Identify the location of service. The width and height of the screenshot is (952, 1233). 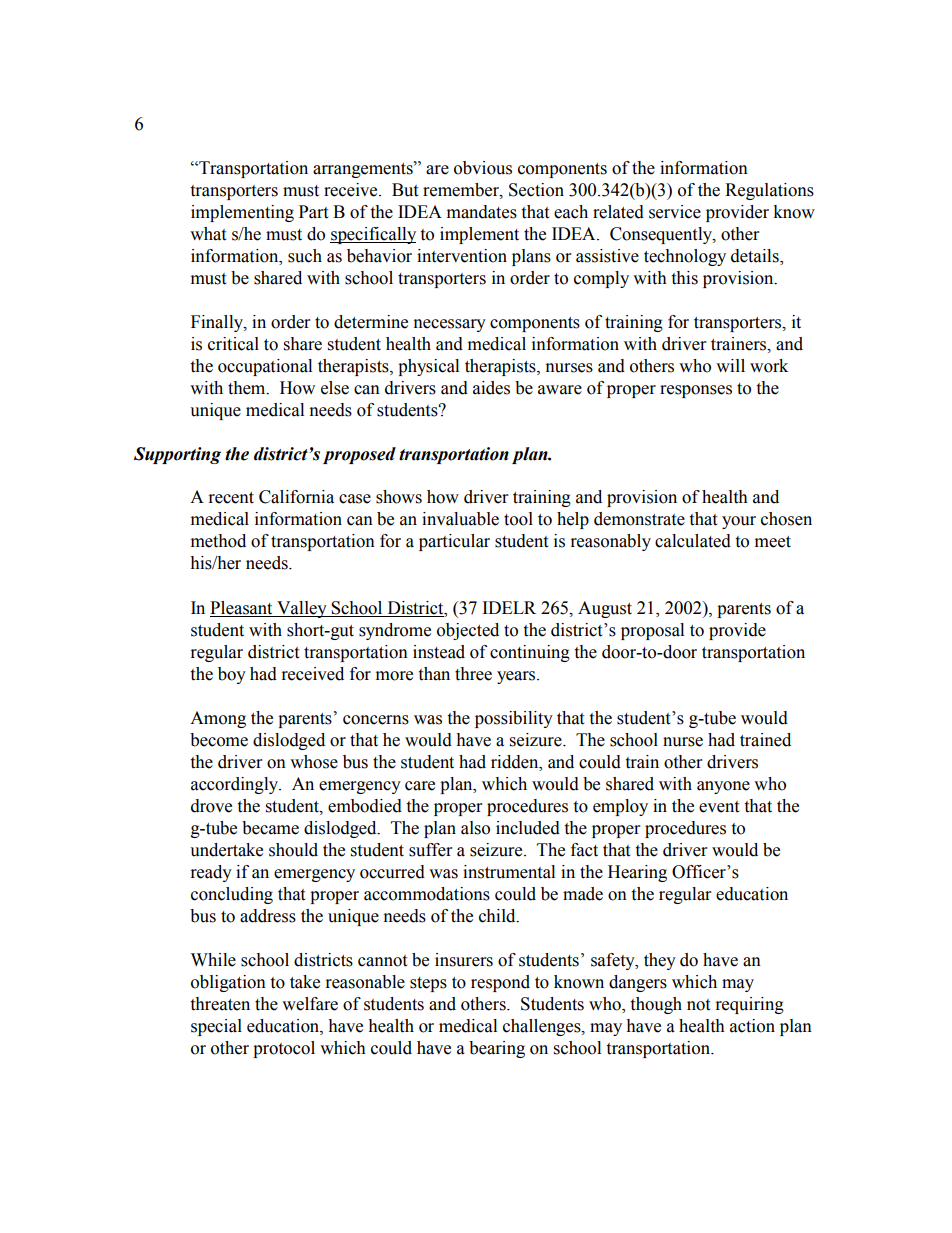
(675, 212).
